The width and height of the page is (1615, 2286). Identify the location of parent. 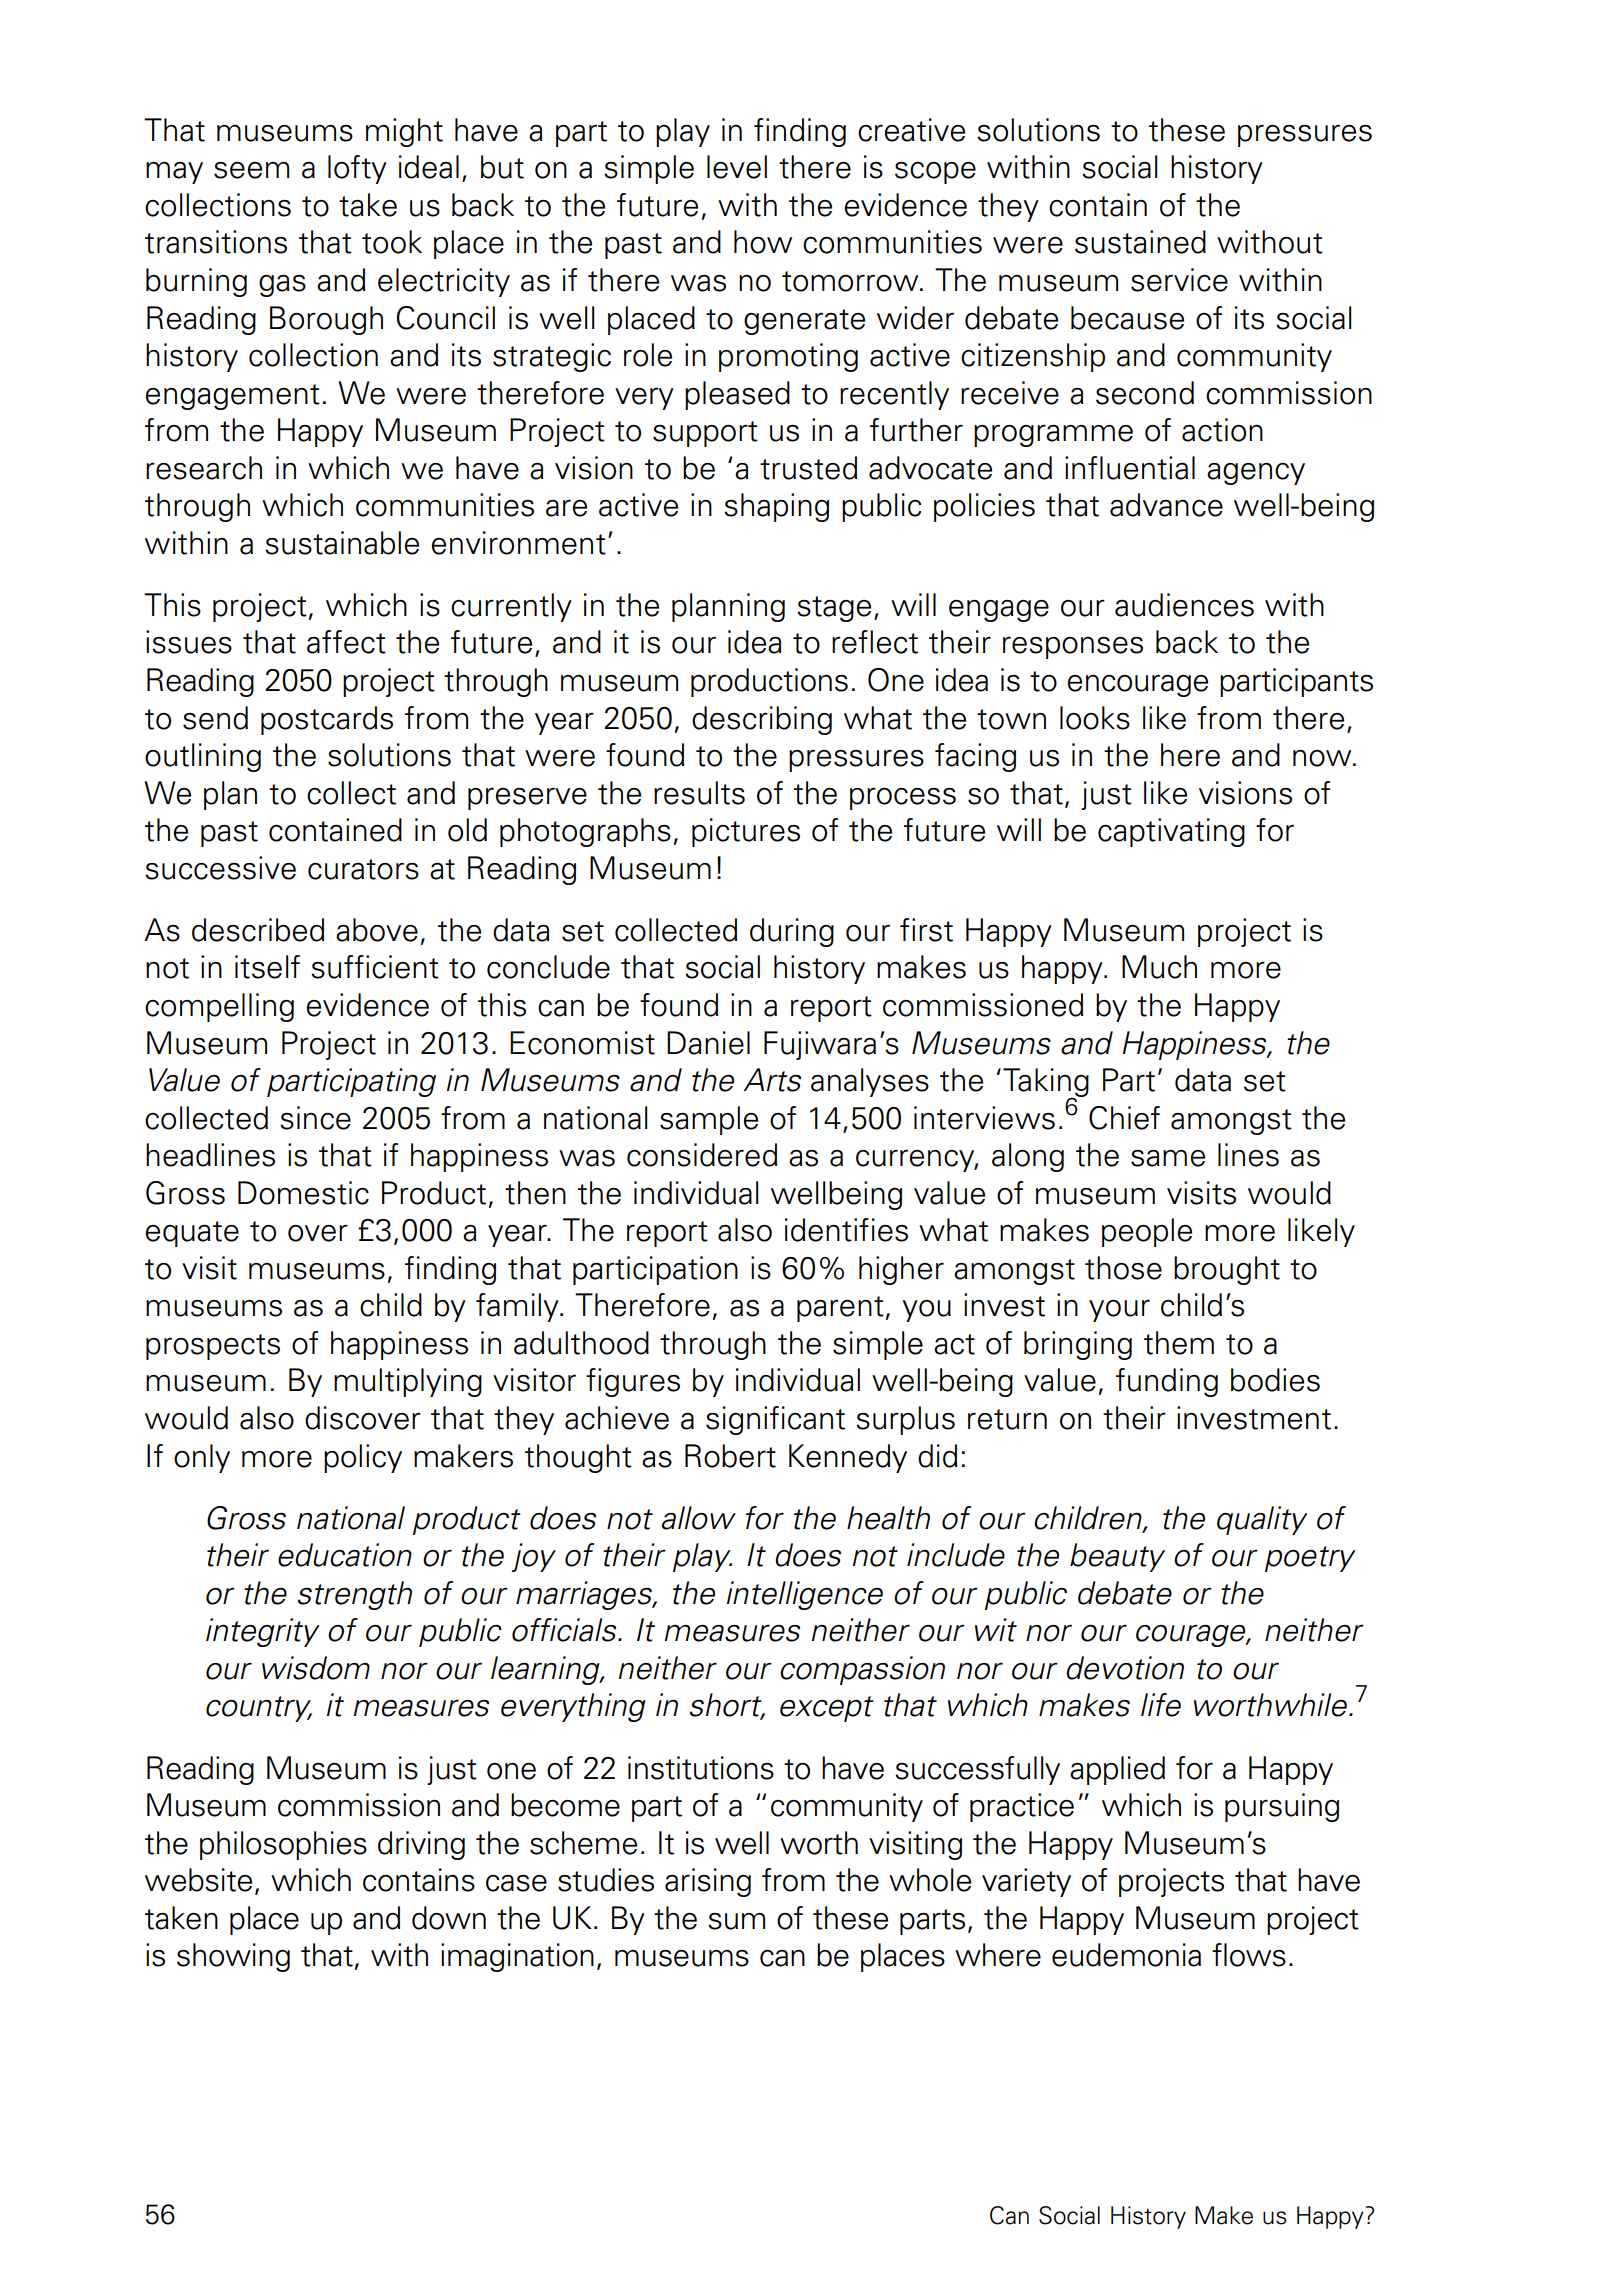
(840, 1309).
